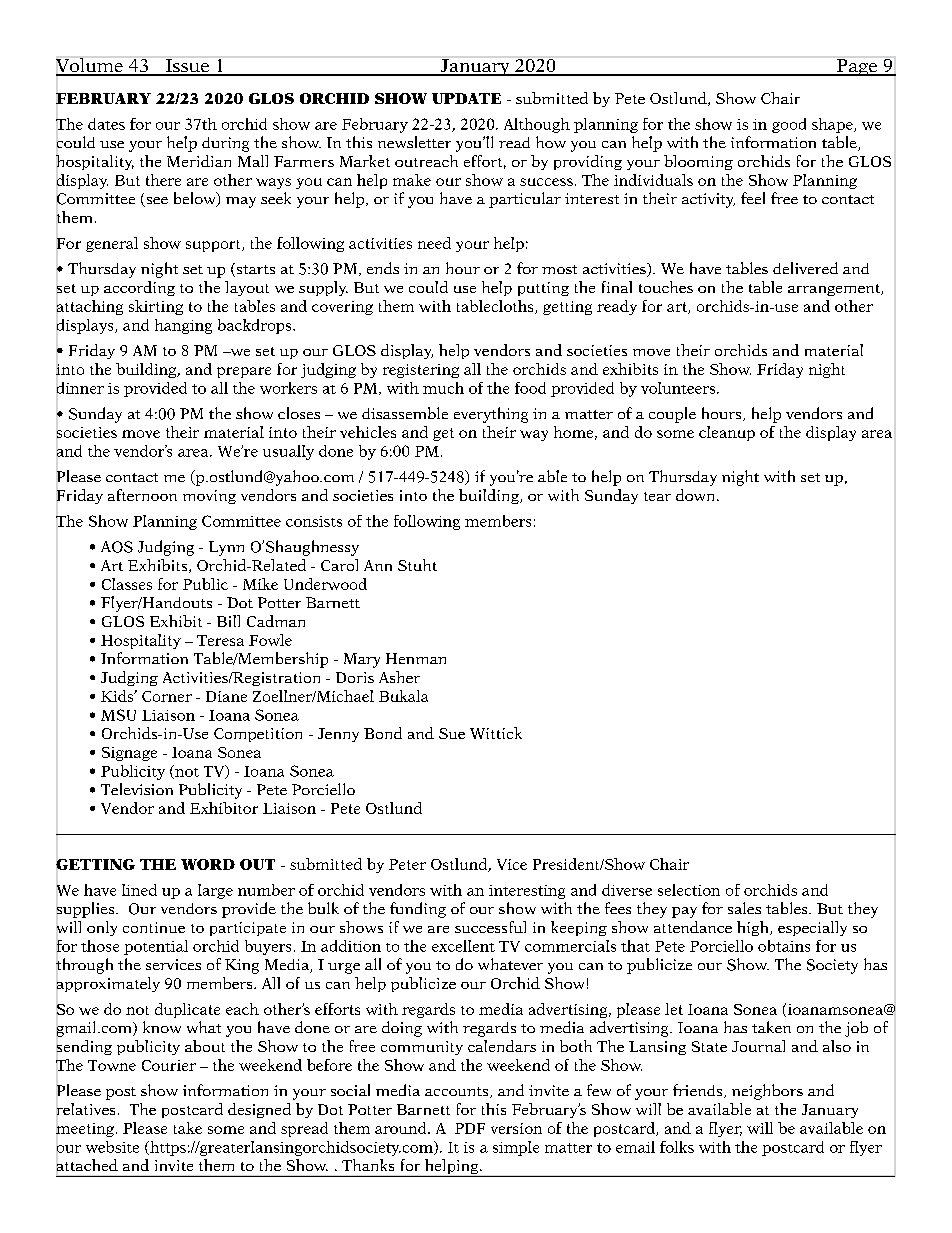 Image resolution: width=952 pixels, height=1233 pixels. Describe the element at coordinates (466, 98) in the page. I see `UPDATE` at that location.
